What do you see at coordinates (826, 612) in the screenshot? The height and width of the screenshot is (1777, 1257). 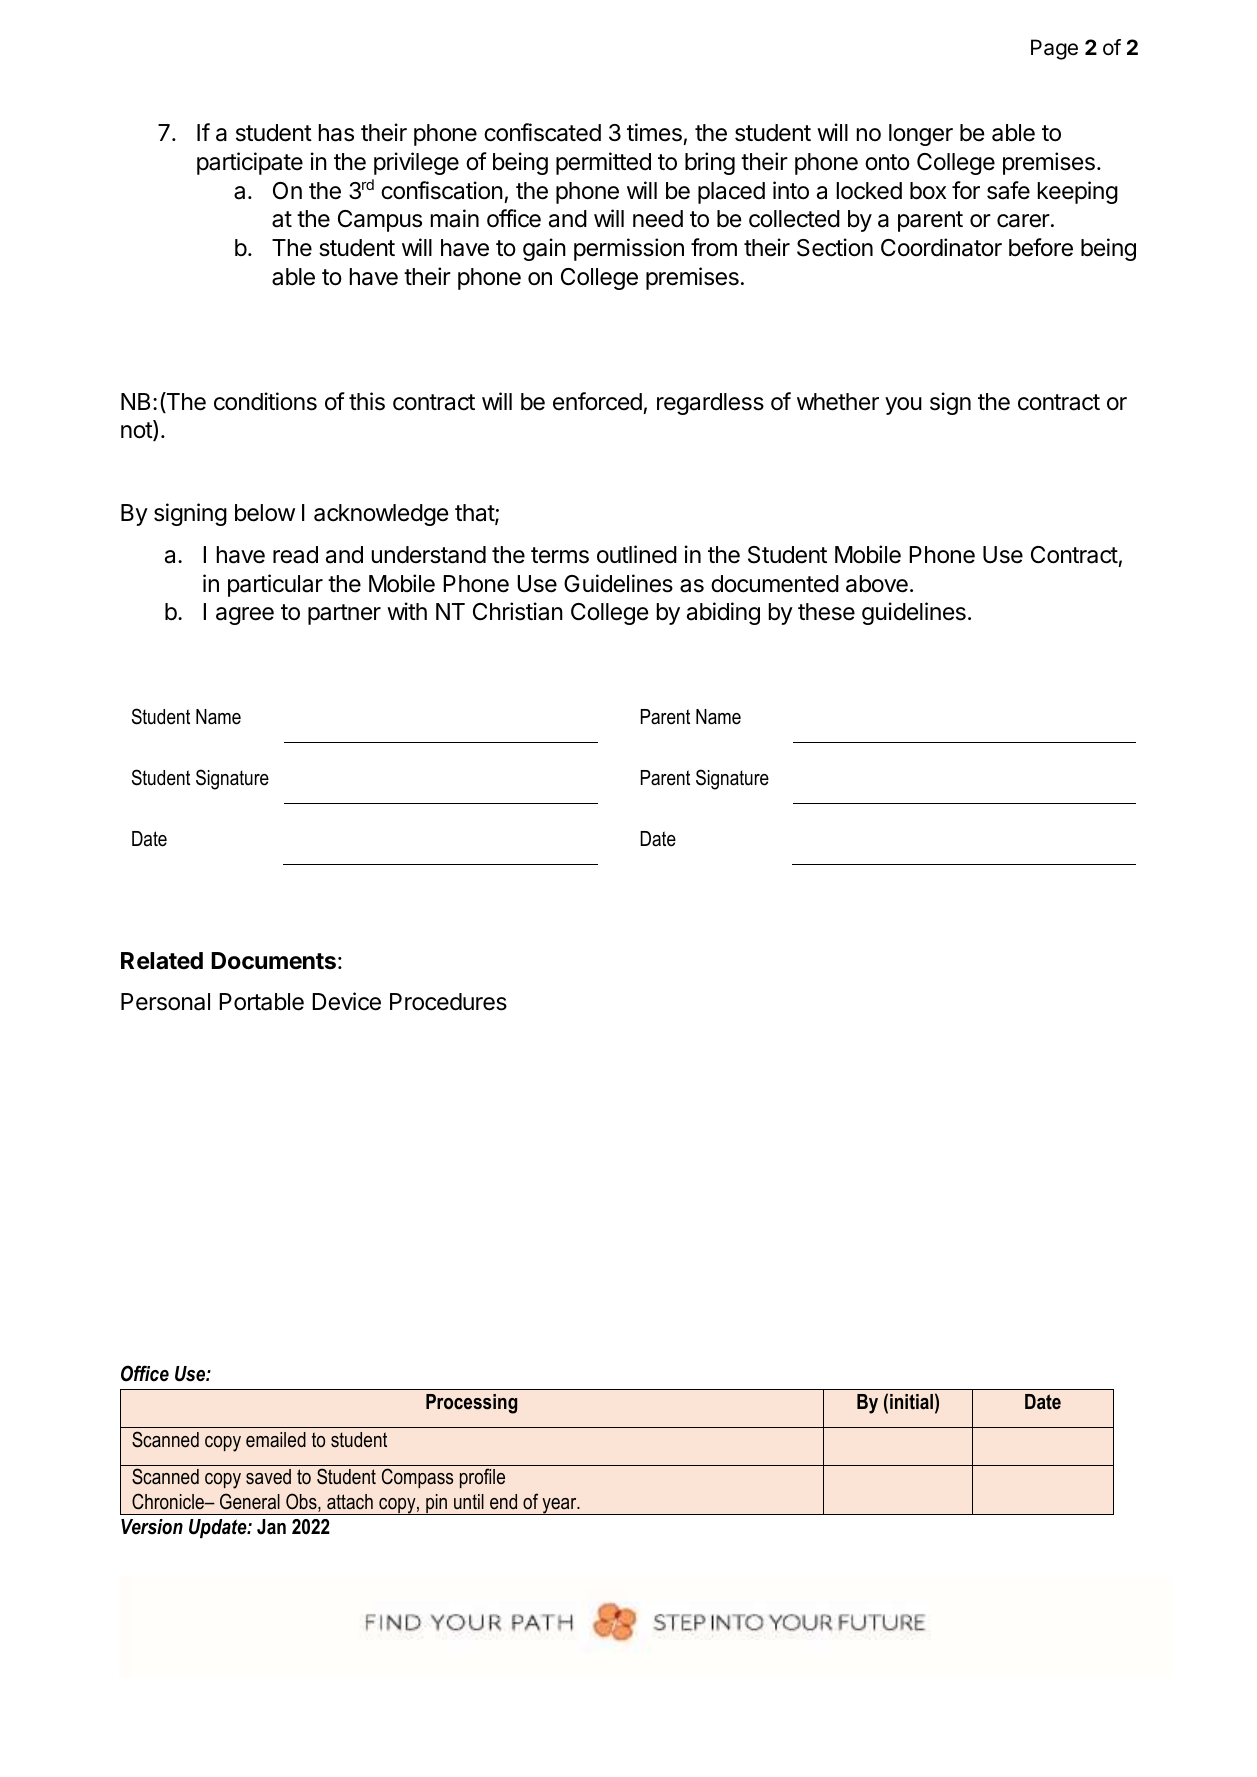 I see `these` at bounding box center [826, 612].
